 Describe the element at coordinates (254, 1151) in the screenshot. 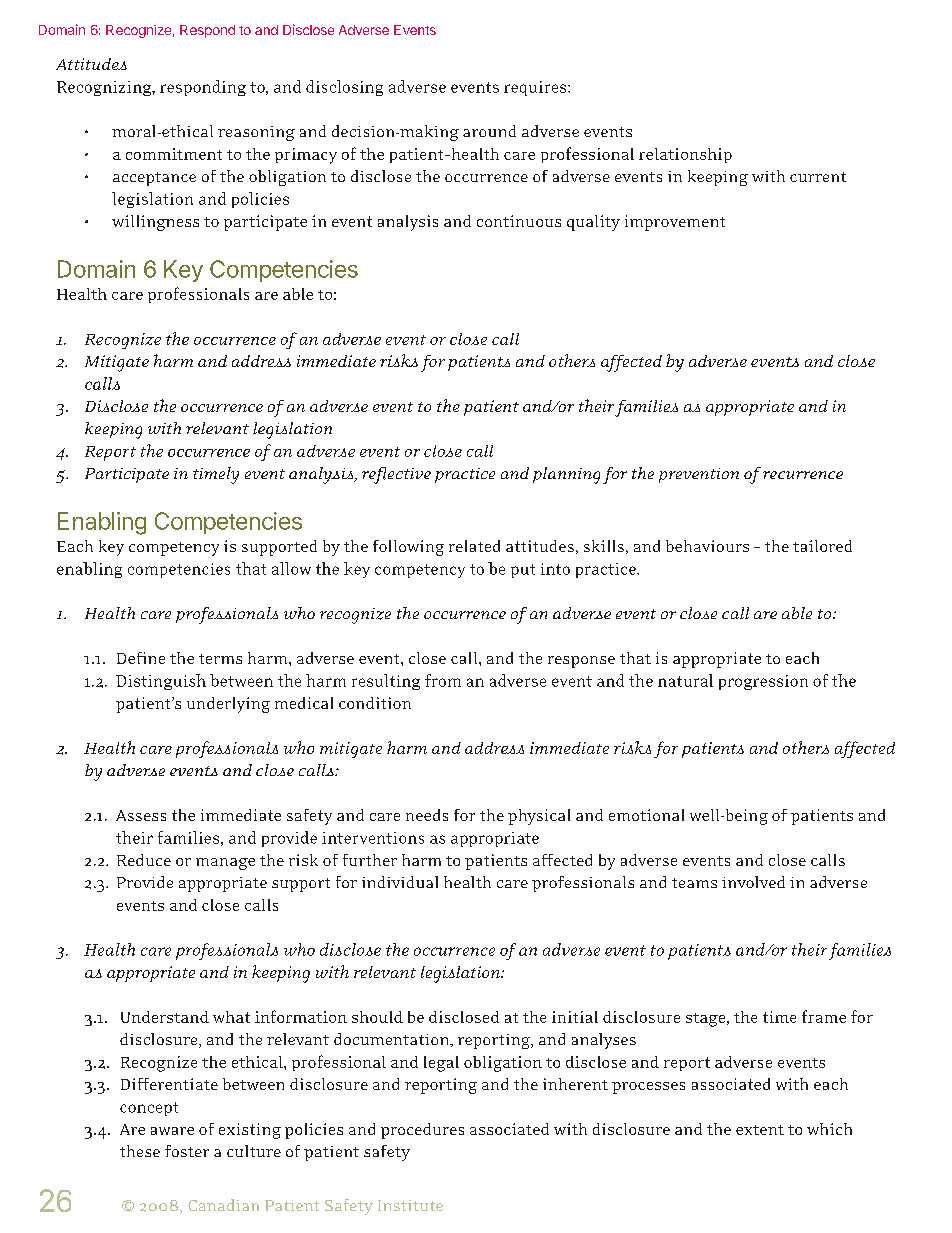

I see `culture` at that location.
